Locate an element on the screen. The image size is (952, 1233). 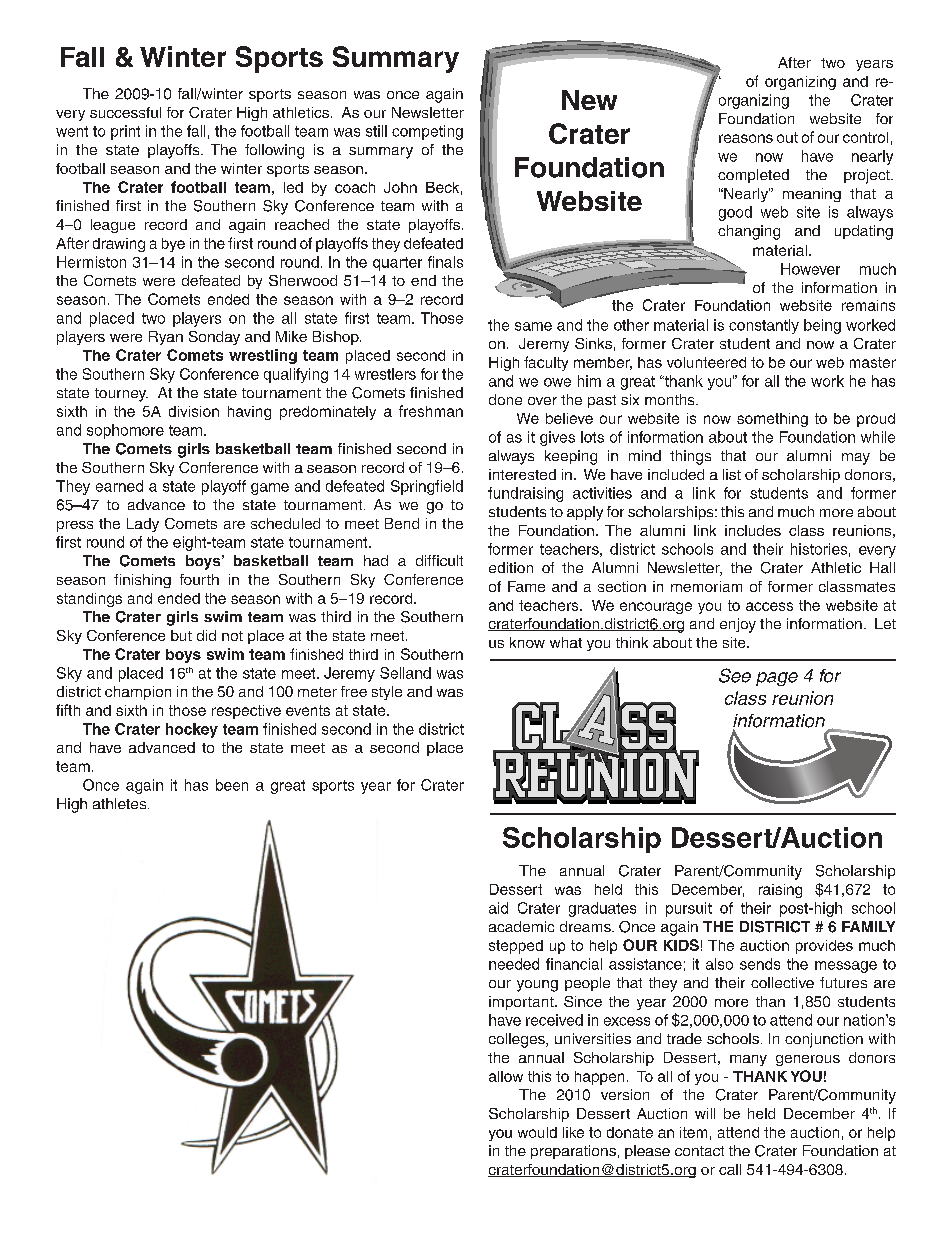
competing is located at coordinates (427, 132).
